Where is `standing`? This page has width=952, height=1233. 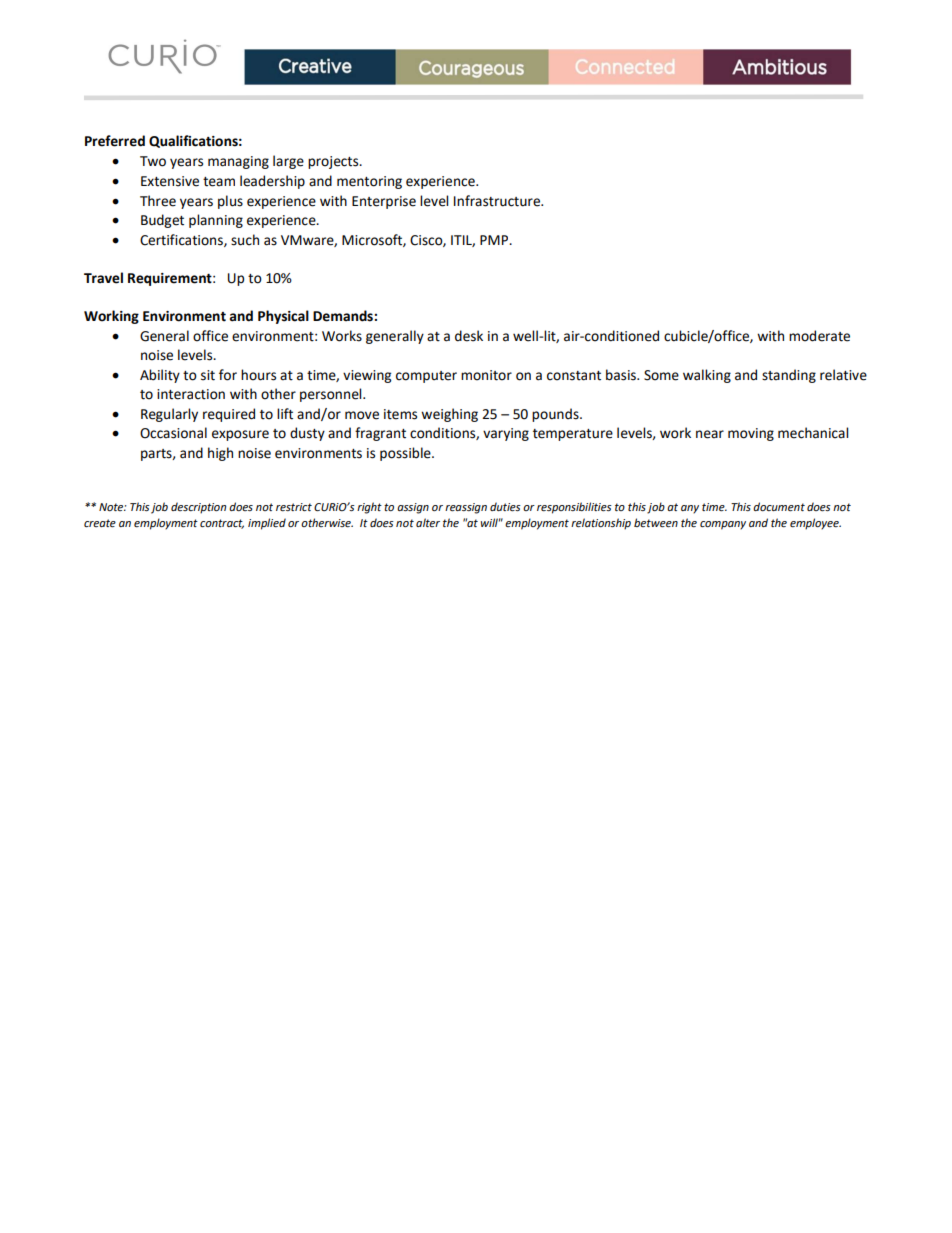 standing is located at coordinates (789, 376).
